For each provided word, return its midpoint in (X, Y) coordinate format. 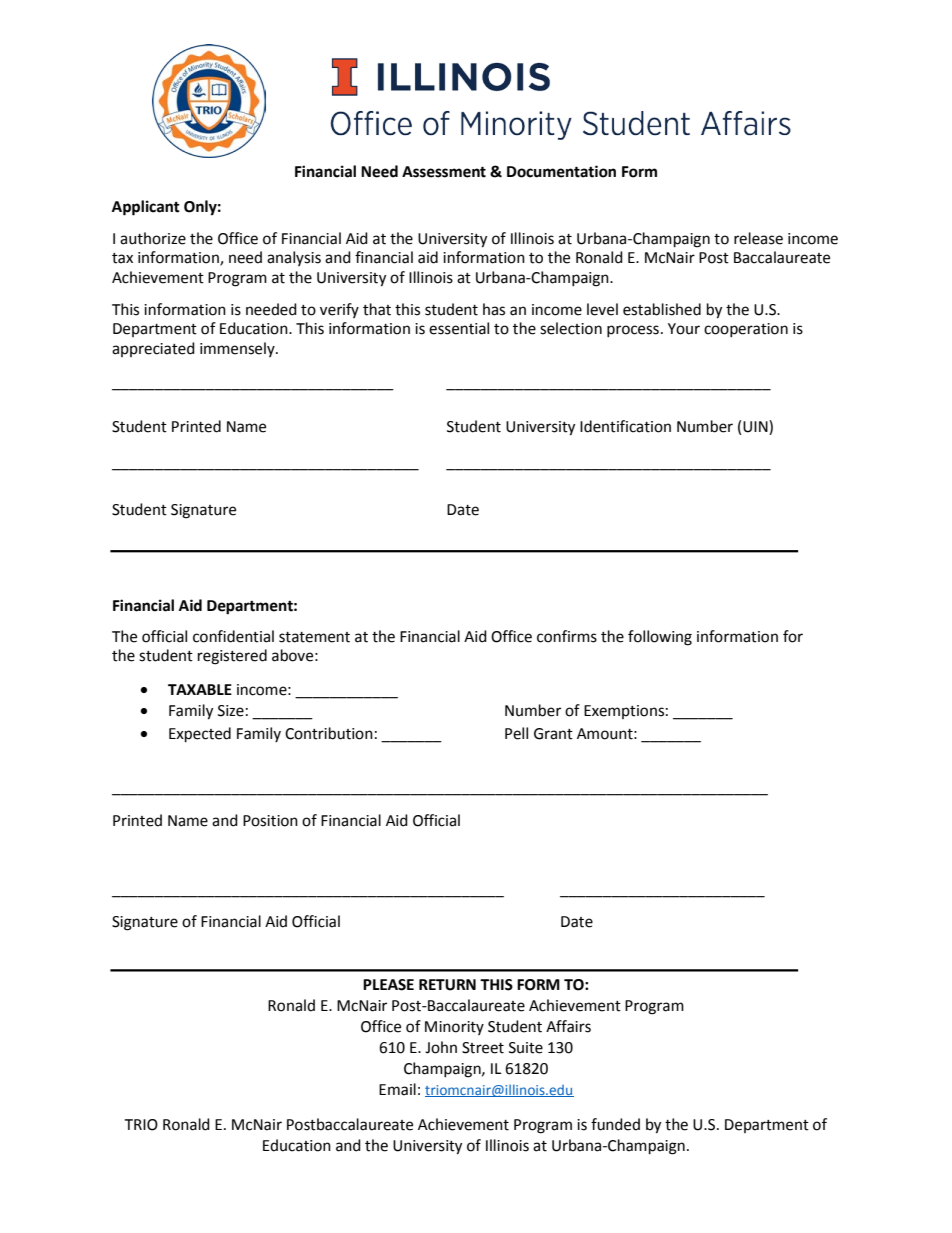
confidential (233, 636)
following (660, 638)
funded (615, 1124)
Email (397, 1089)
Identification (625, 426)
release (758, 238)
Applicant (146, 208)
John (441, 1047)
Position (270, 821)
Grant (553, 734)
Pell (516, 733)
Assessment (444, 172)
